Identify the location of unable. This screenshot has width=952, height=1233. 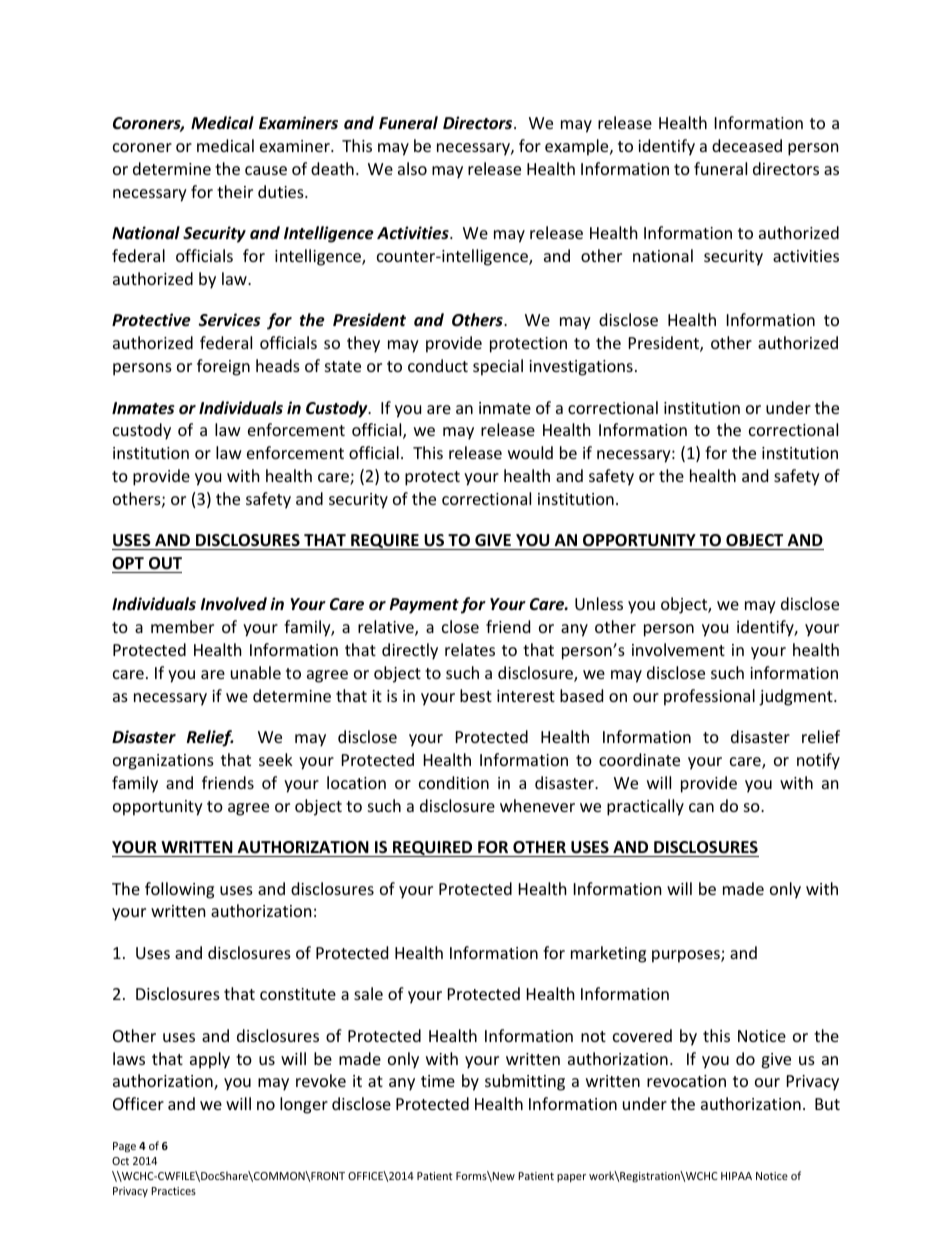
(256, 672).
